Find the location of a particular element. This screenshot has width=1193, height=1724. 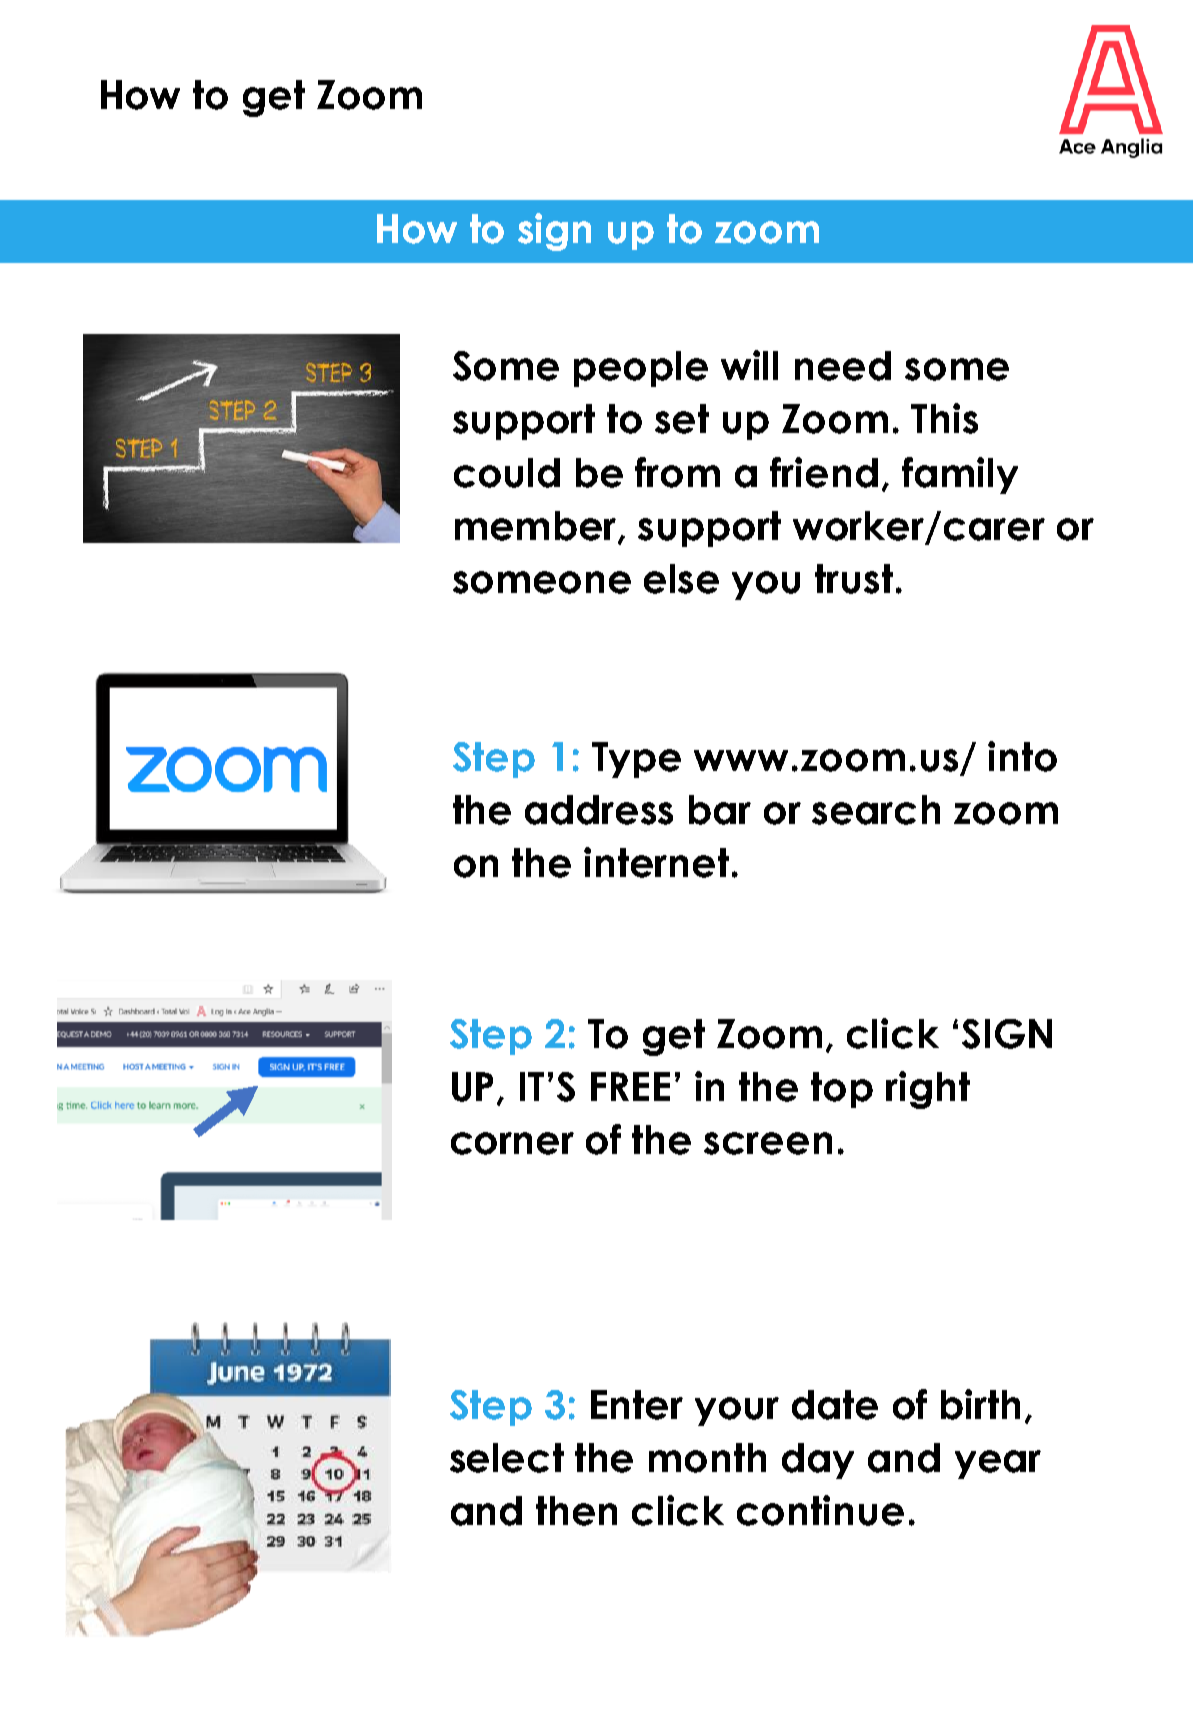

corner is located at coordinates (512, 1143).
